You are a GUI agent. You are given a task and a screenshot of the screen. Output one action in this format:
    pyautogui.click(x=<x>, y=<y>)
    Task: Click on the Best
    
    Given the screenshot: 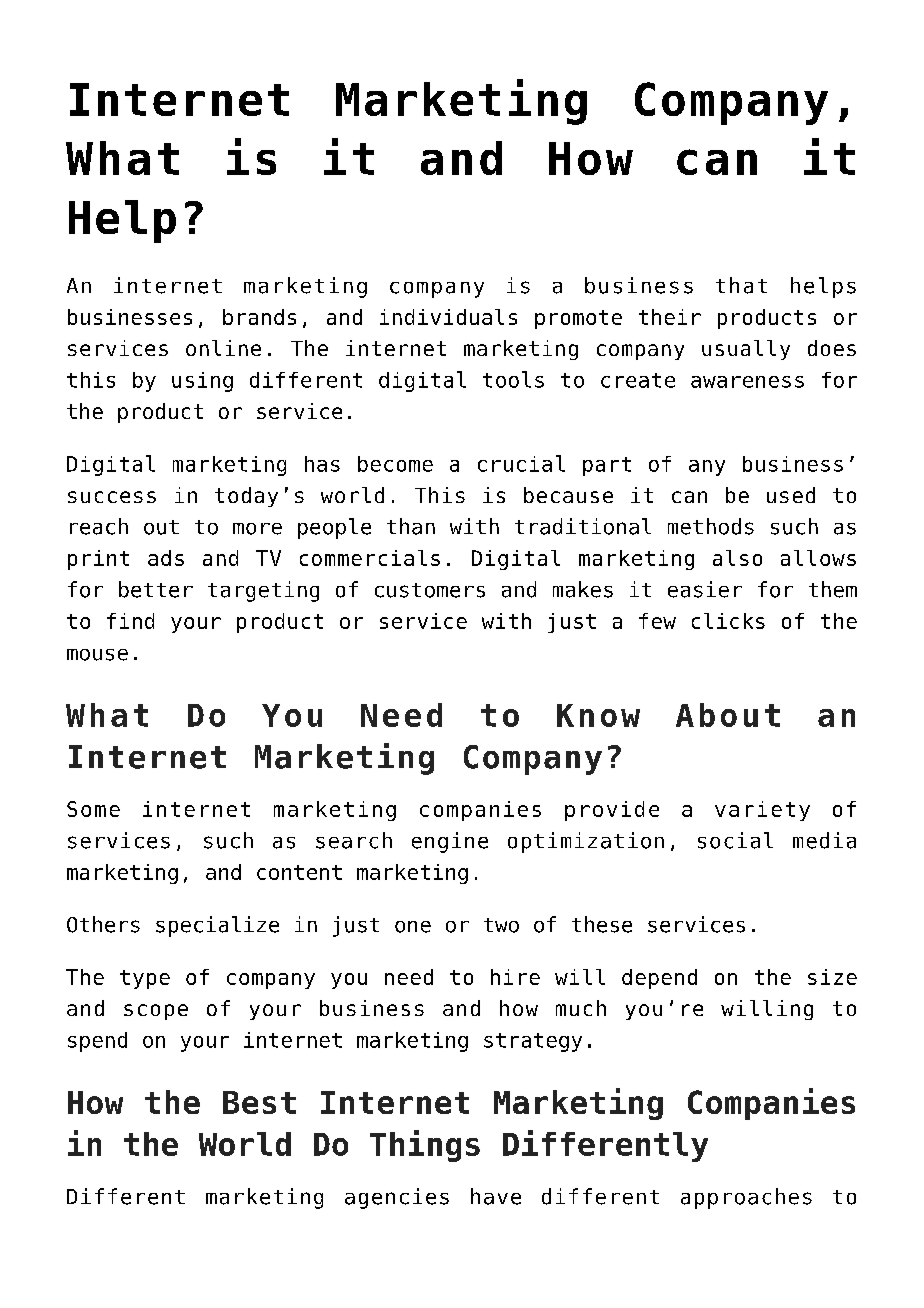 What is the action you would take?
    pyautogui.click(x=259, y=1102)
